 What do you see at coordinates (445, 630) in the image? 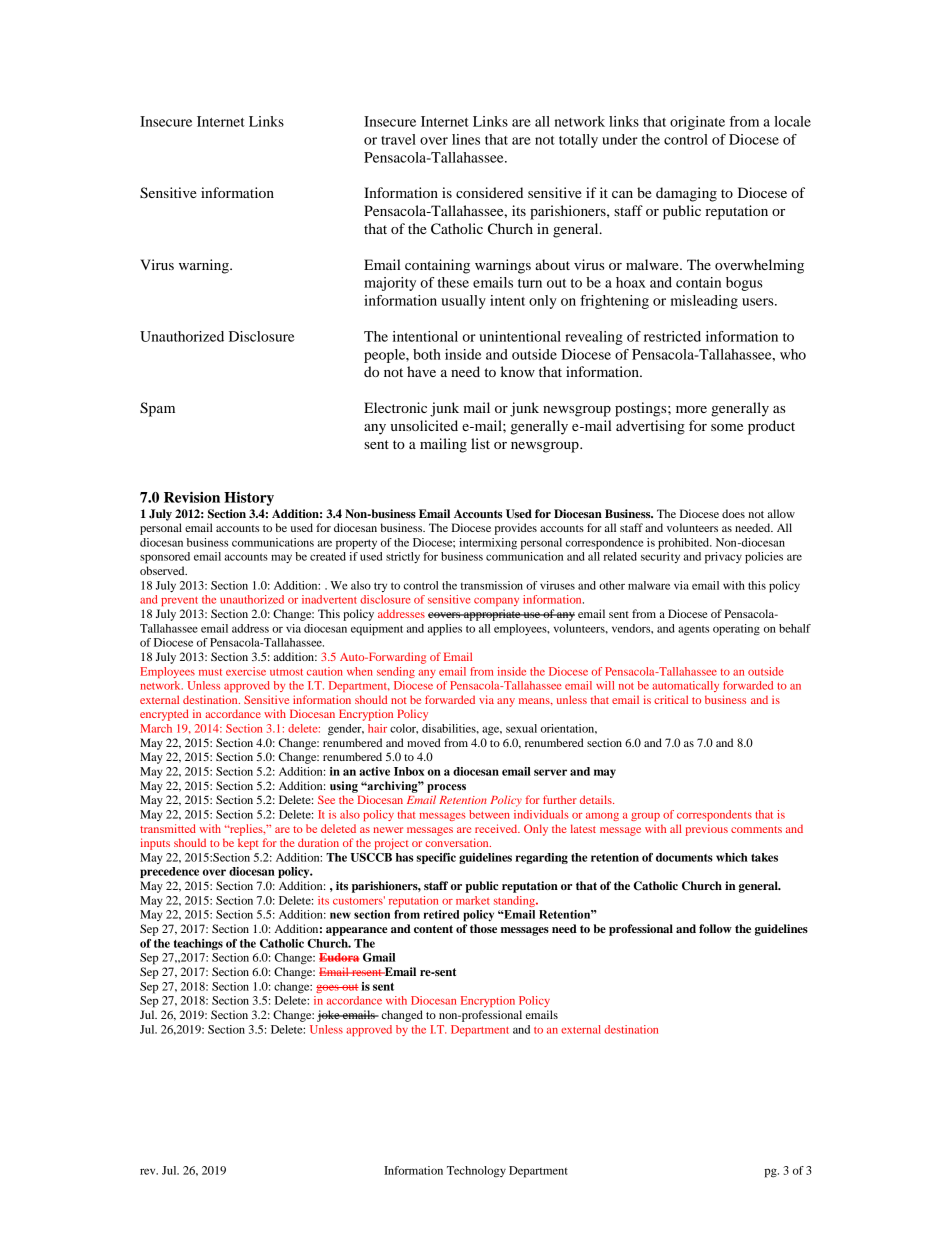
I see `applies` at bounding box center [445, 630].
